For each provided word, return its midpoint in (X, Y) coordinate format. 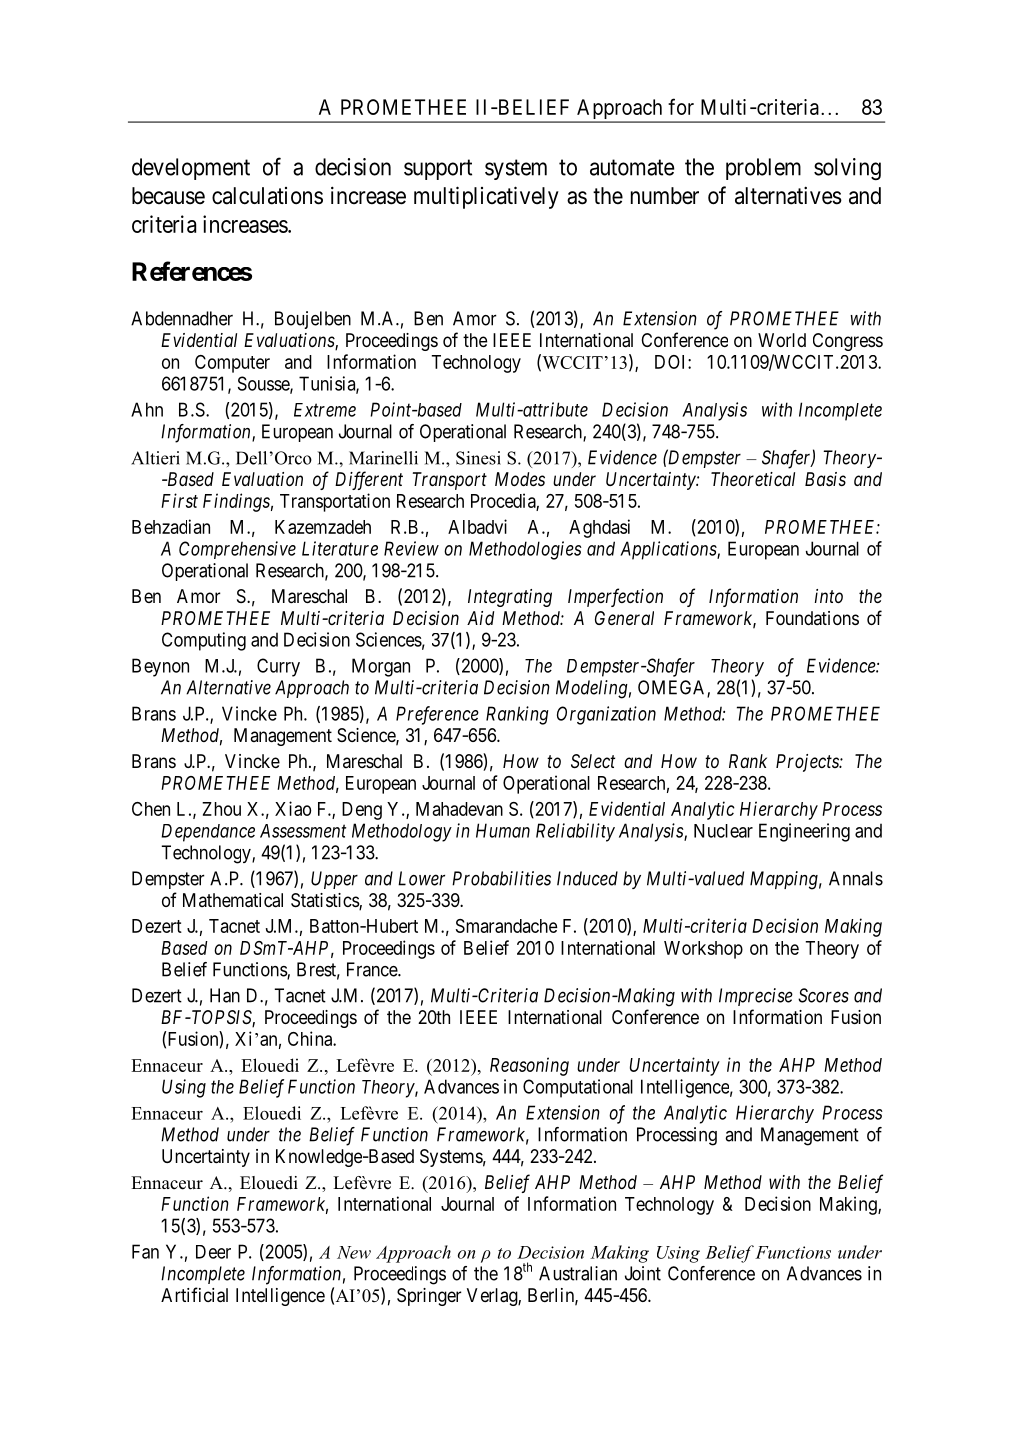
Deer (213, 1252)
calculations (267, 196)
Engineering (804, 832)
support (438, 169)
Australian (578, 1273)
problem (763, 169)
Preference (437, 715)
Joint (643, 1273)
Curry (278, 667)
